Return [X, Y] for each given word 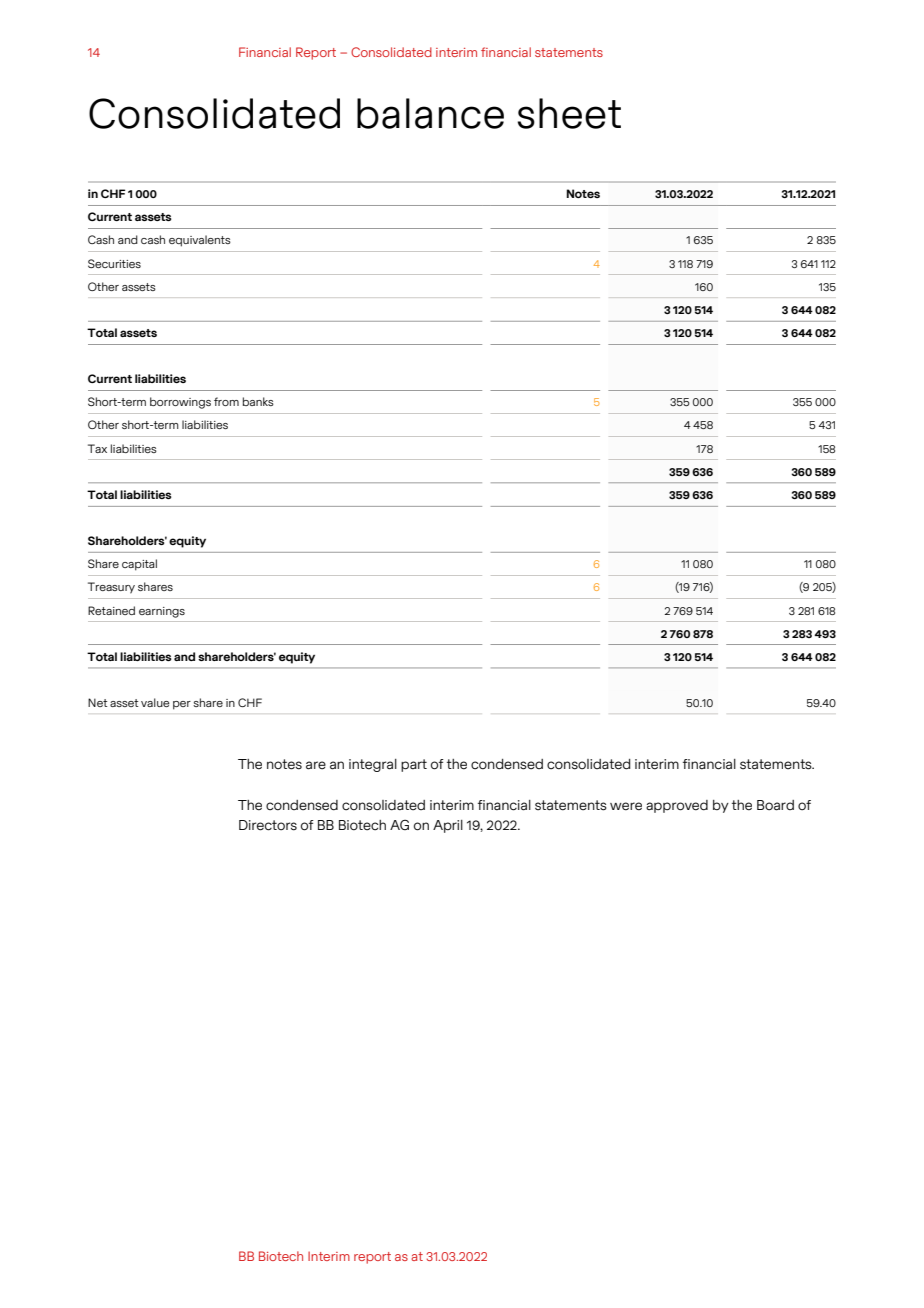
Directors [268, 825]
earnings [162, 612]
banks [258, 401]
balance [430, 113]
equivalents [200, 241]
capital [139, 565]
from [226, 401]
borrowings [180, 403]
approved [677, 806]
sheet [569, 113]
